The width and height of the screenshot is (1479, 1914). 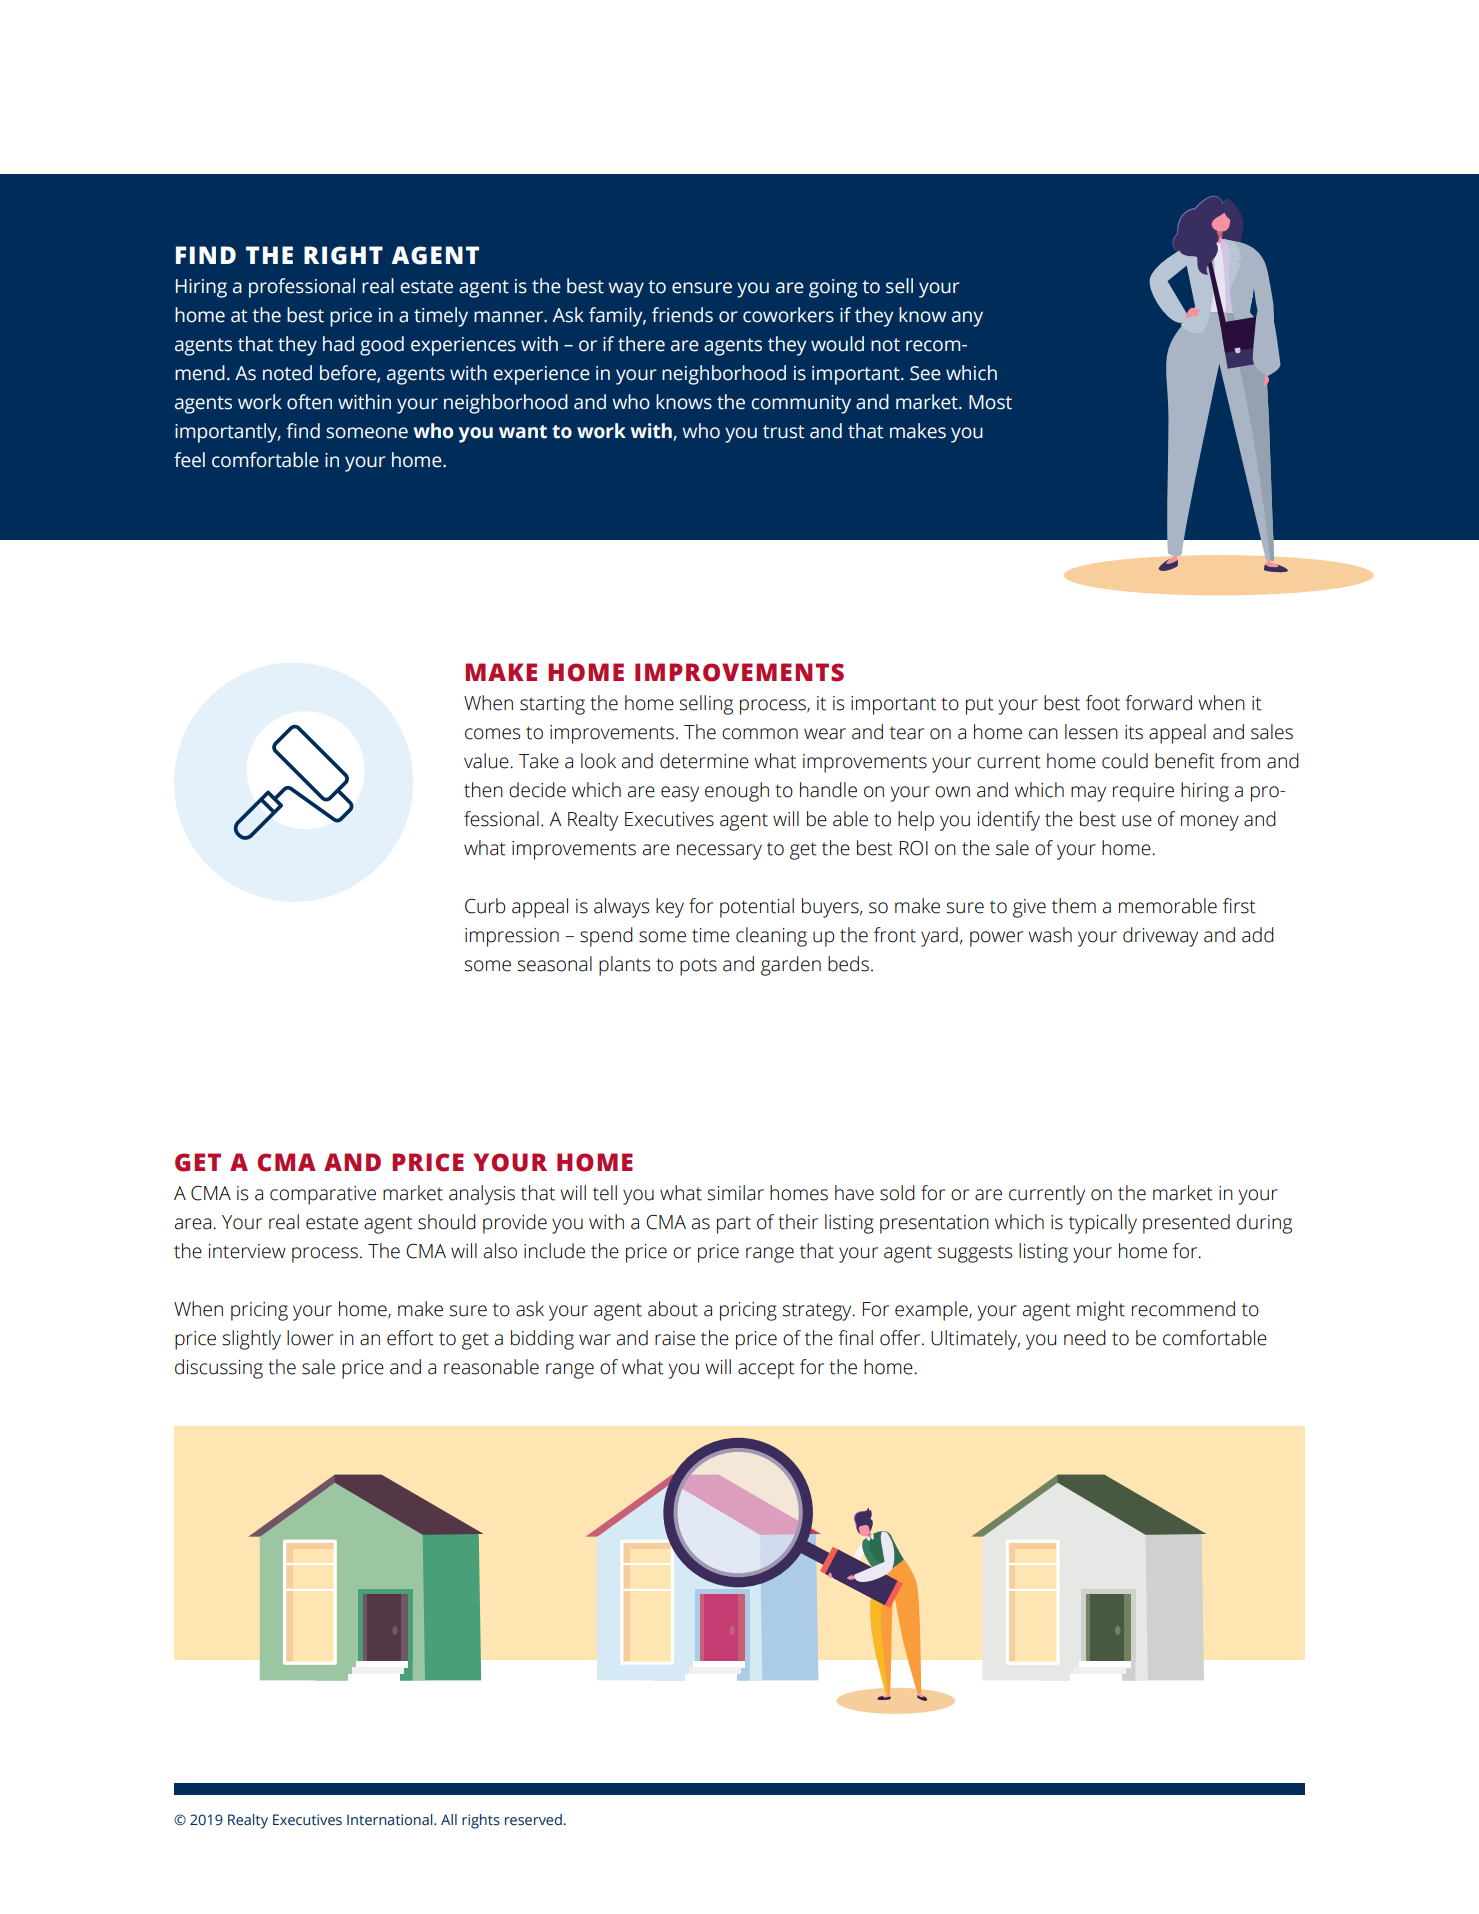 I want to click on forward, so click(x=1158, y=703).
